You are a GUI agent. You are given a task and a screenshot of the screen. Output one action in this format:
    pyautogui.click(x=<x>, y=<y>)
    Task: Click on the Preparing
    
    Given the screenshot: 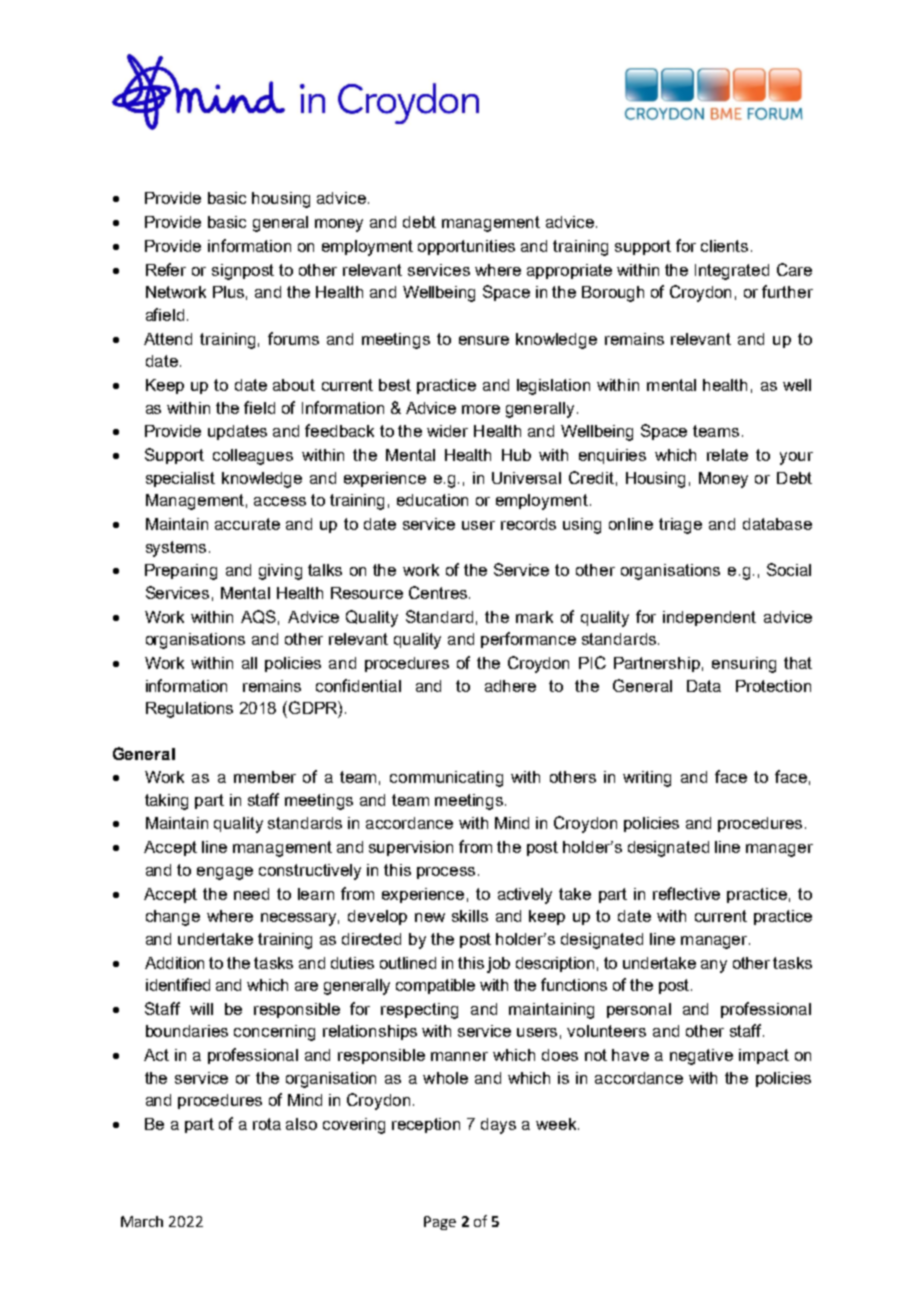 What is the action you would take?
    pyautogui.click(x=181, y=572)
